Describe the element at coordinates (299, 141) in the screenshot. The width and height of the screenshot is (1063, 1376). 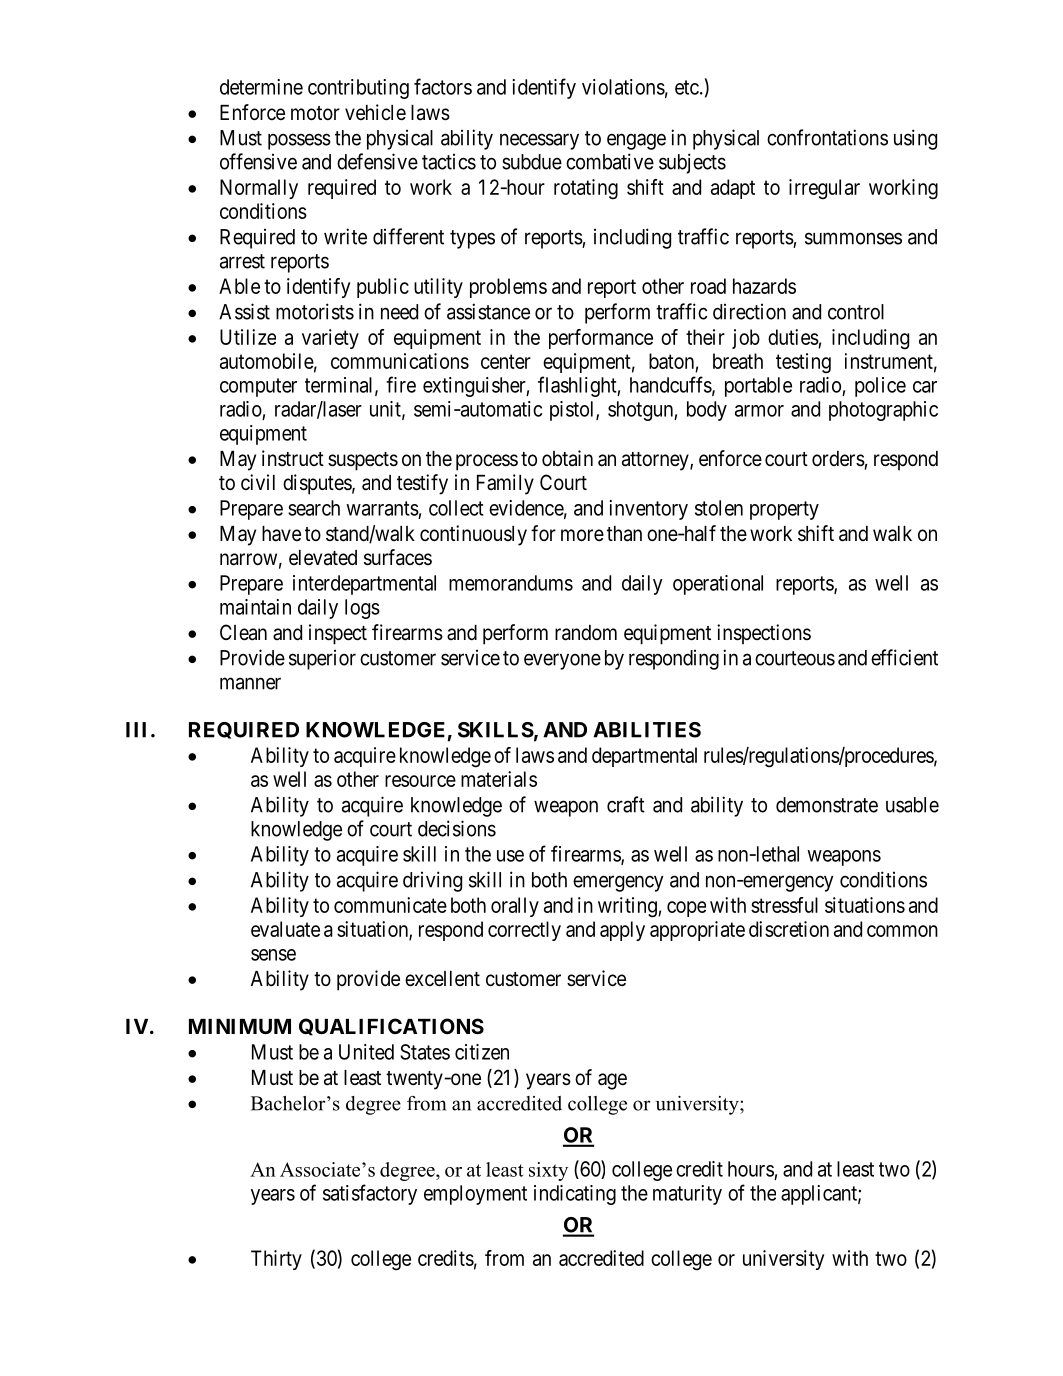
I see `possess` at that location.
